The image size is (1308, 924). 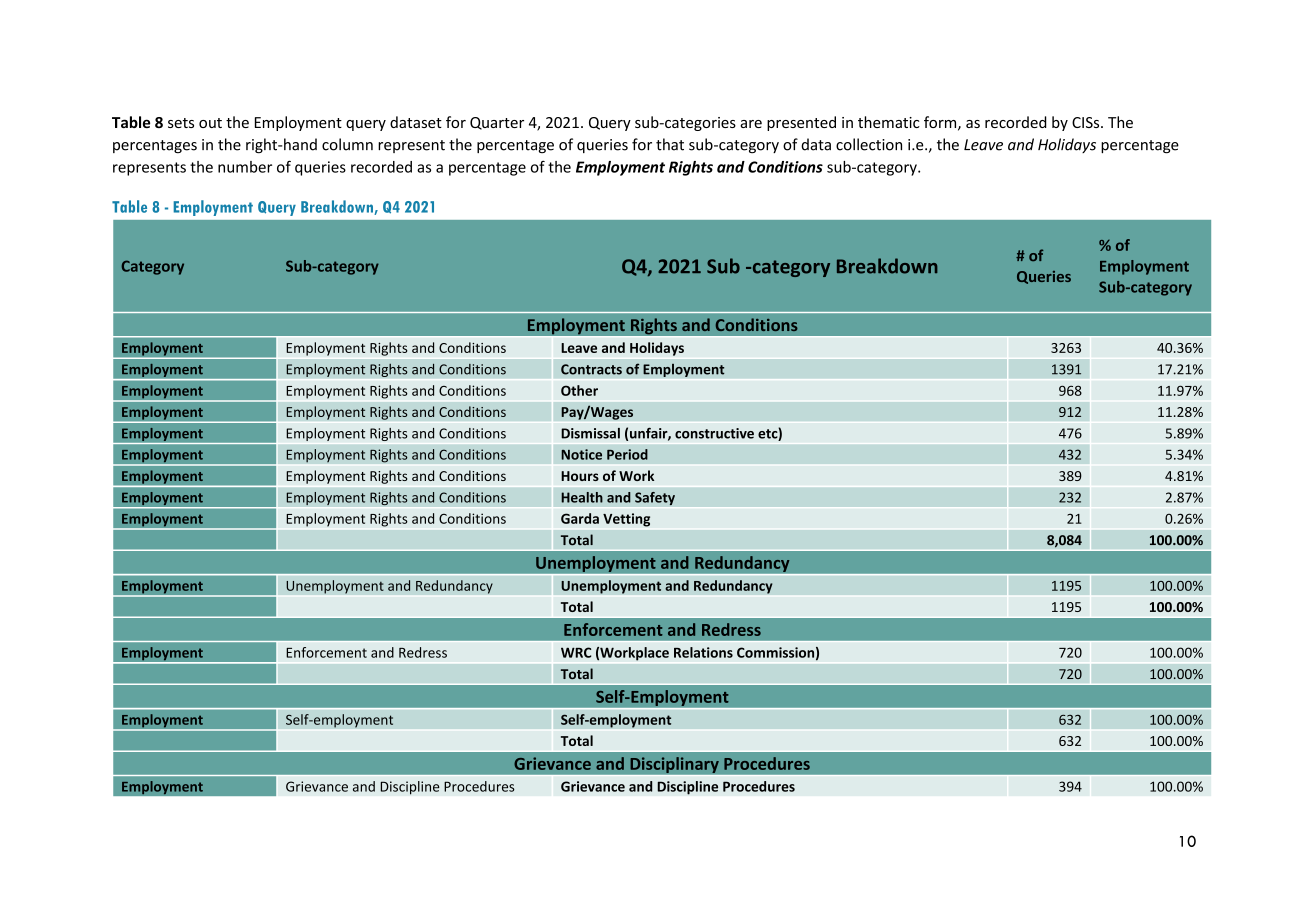 I want to click on presented, so click(x=801, y=123).
